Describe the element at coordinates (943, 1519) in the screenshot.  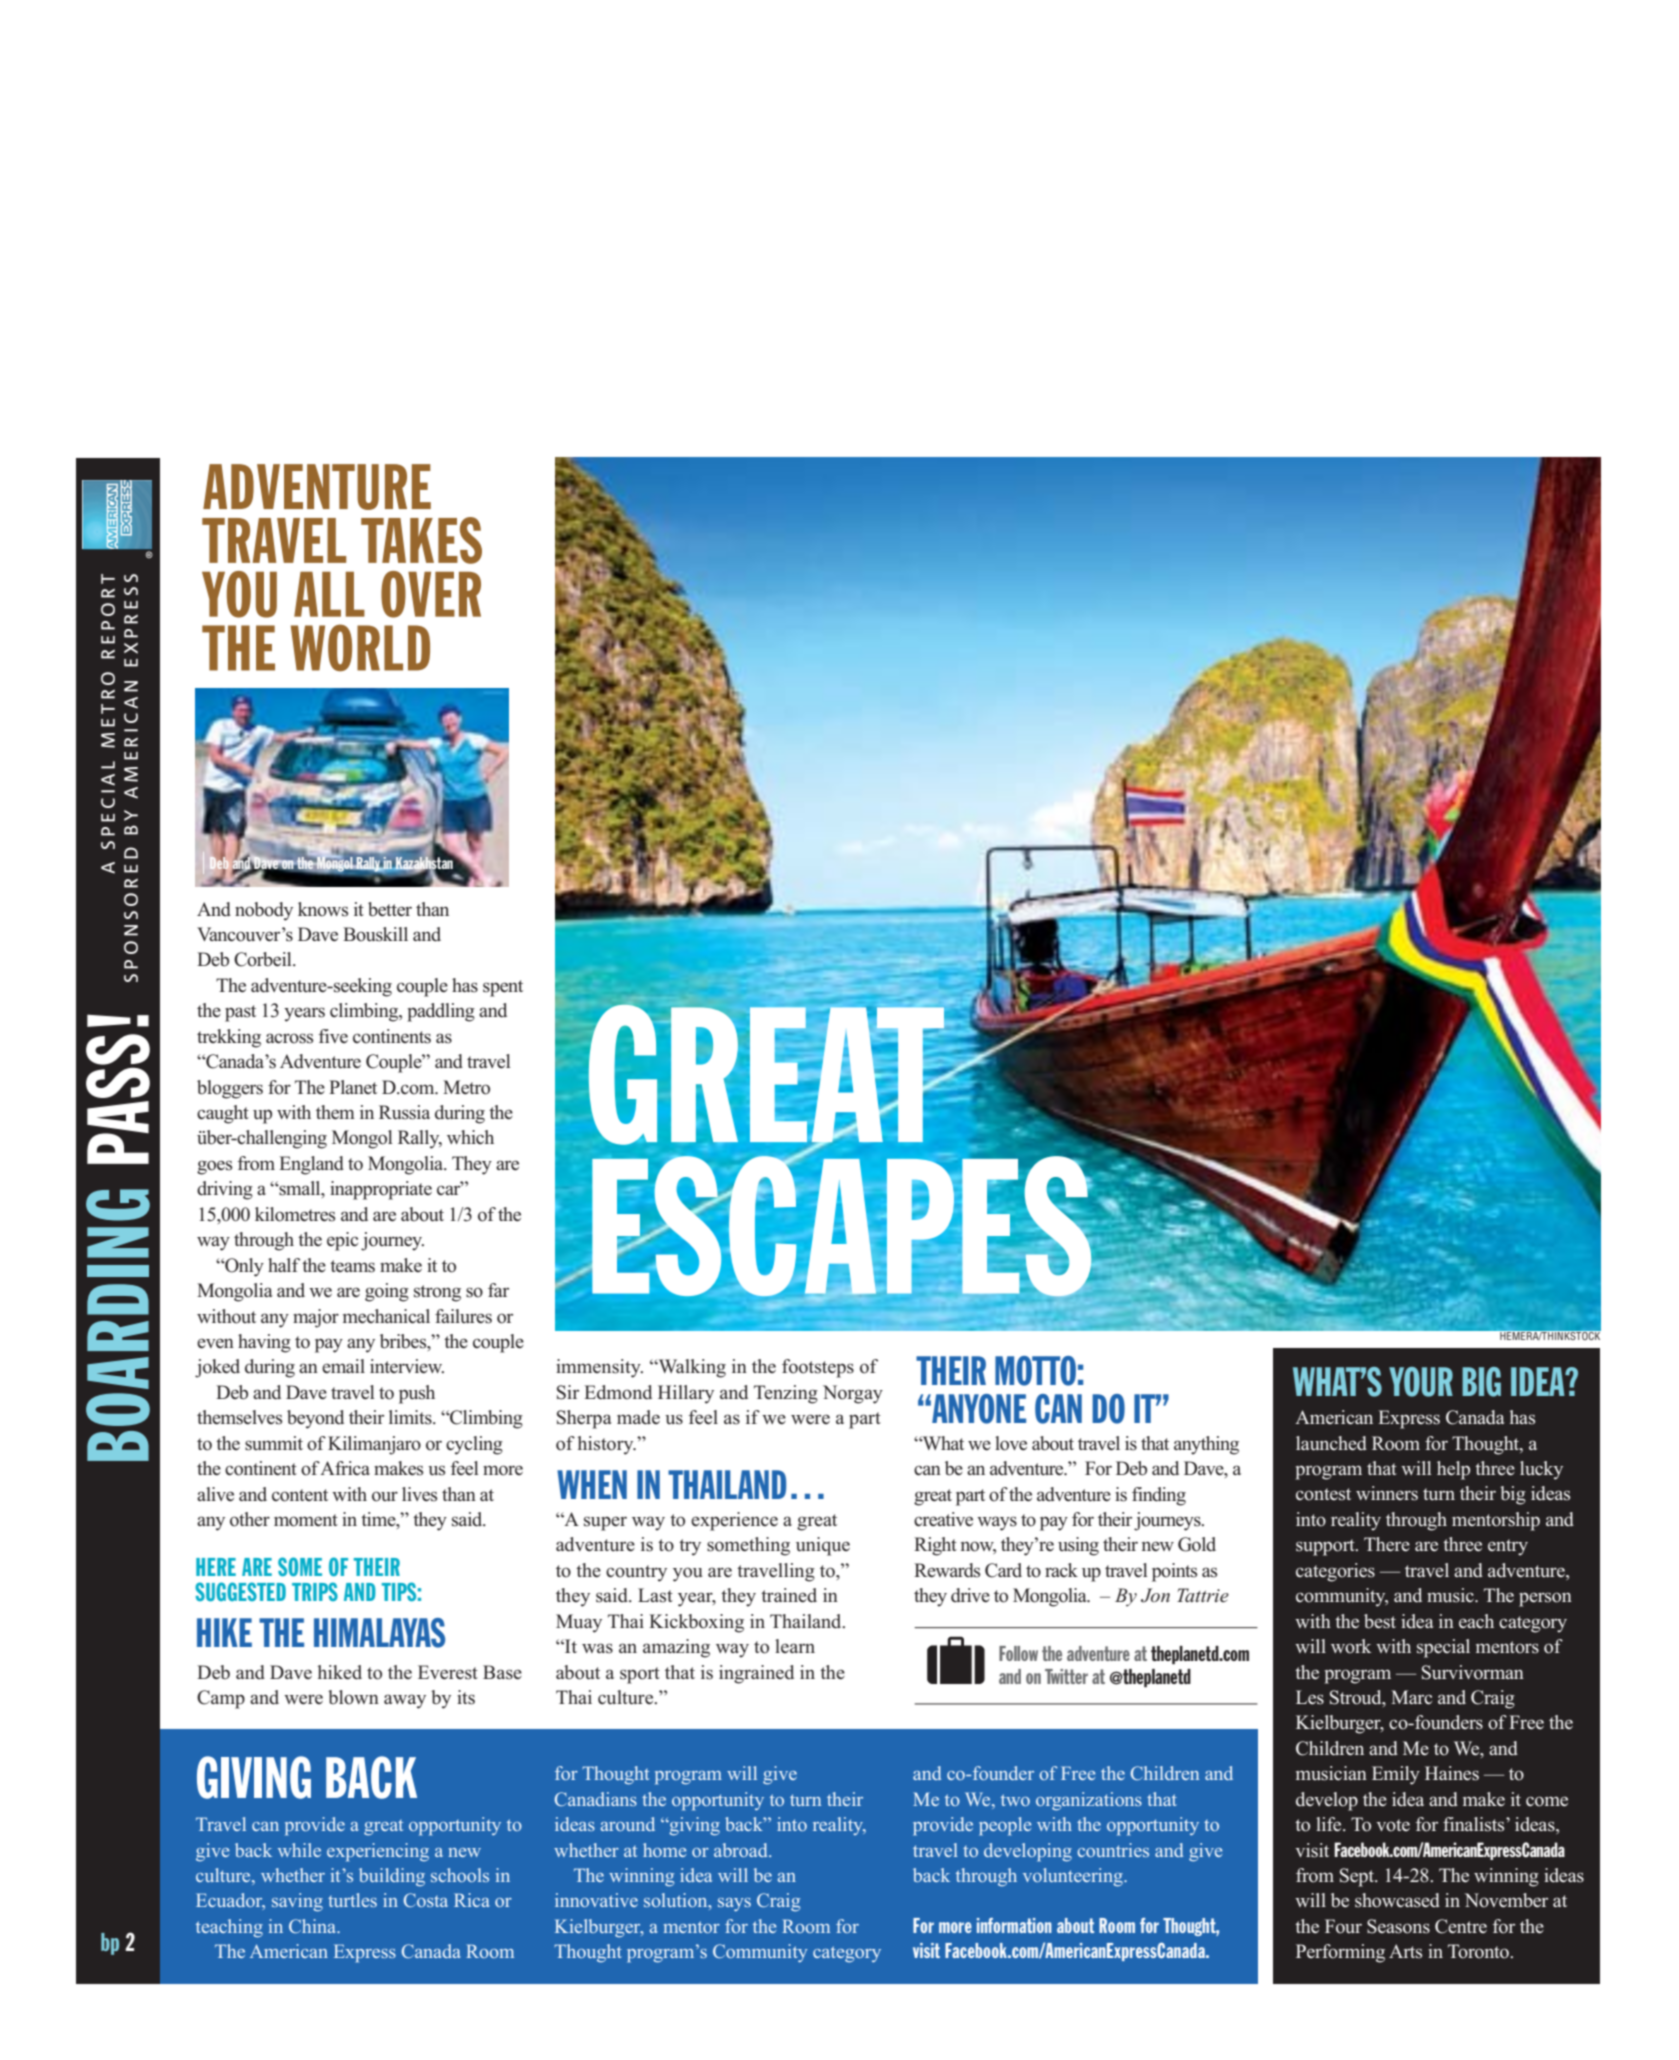
I see `creative` at that location.
